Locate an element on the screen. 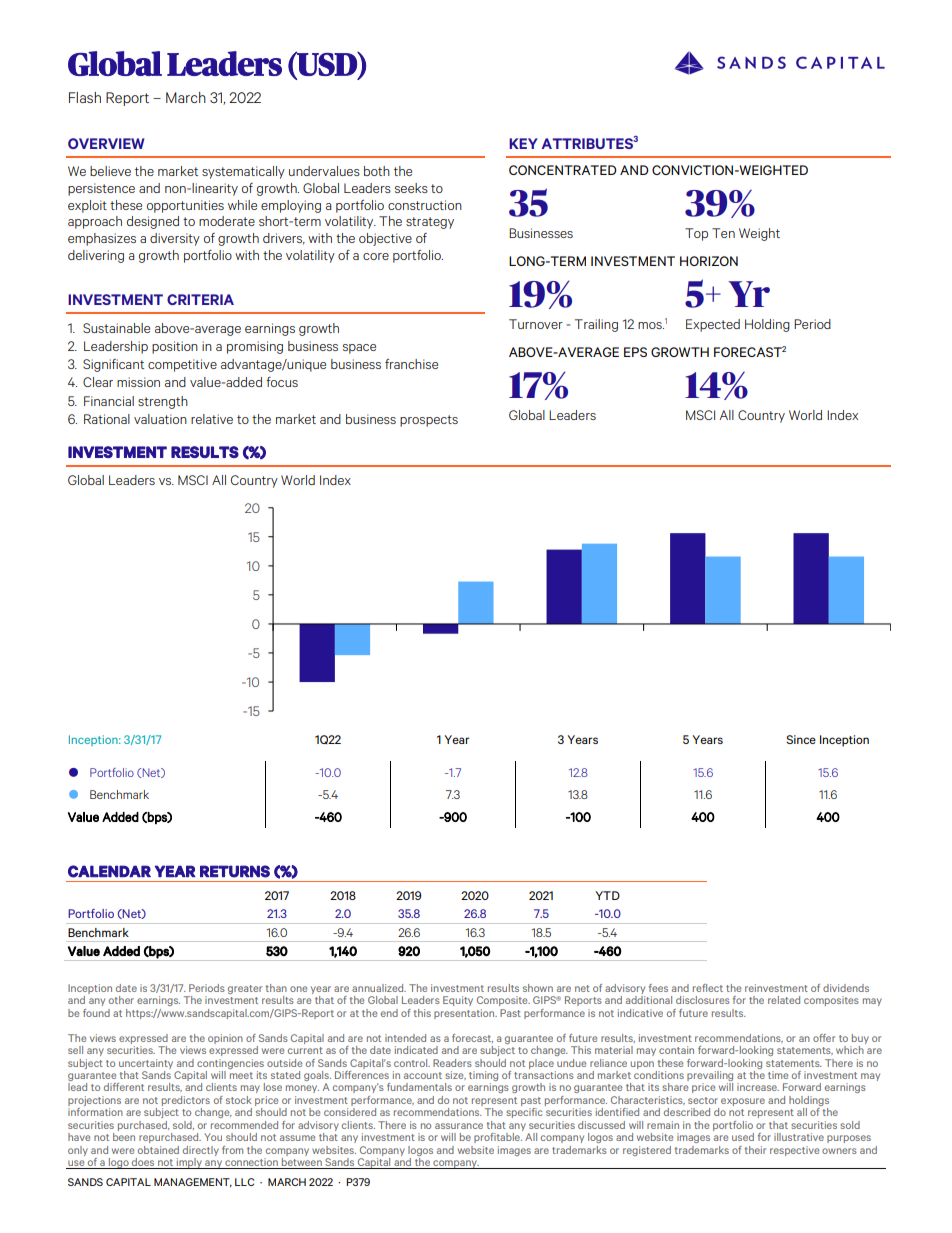 This screenshot has width=952, height=1233. prospects is located at coordinates (429, 421).
